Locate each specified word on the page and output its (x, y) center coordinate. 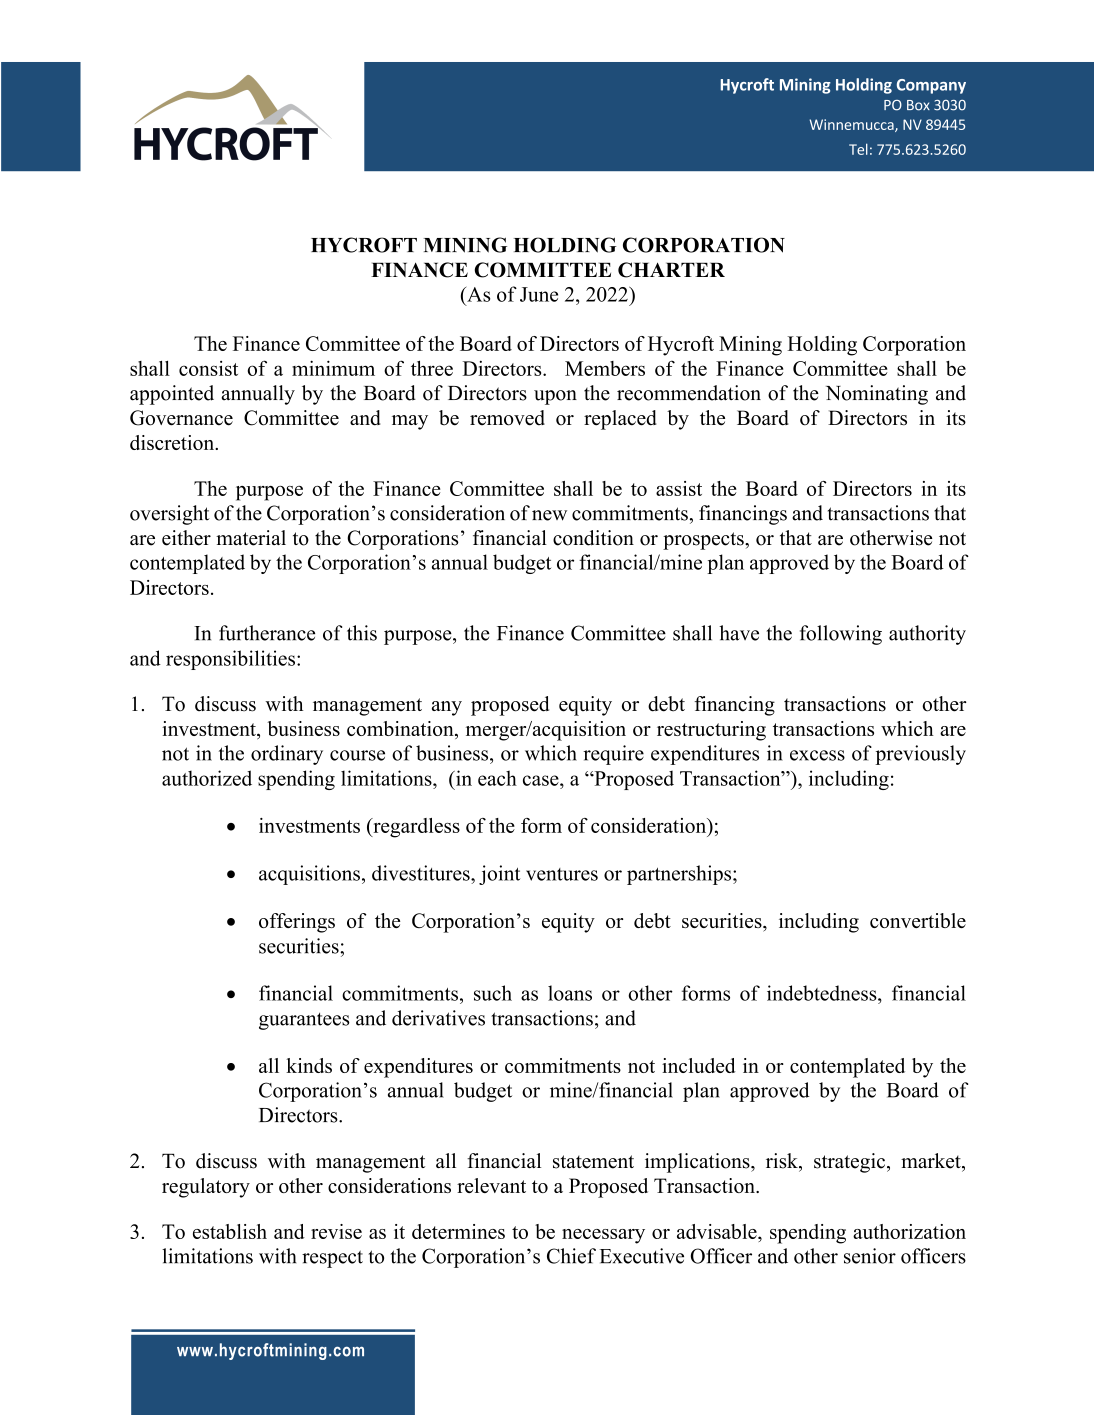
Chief (571, 1256)
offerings (297, 923)
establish (230, 1231)
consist (208, 368)
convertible (918, 920)
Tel (858, 149)
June (539, 294)
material (251, 538)
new (549, 515)
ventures (562, 874)
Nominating (877, 395)
